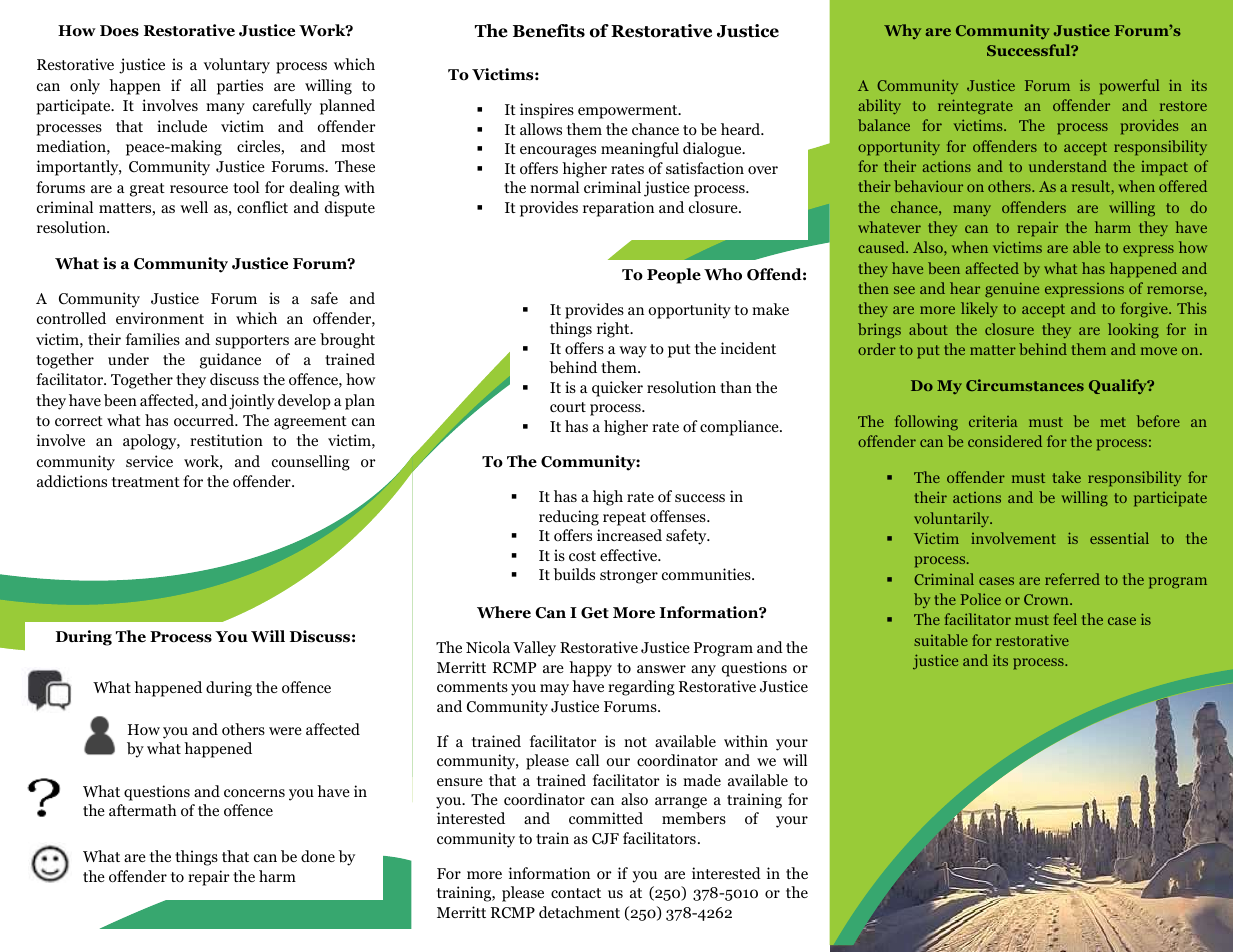  Describe the element at coordinates (1129, 87) in the screenshot. I see `powerful` at that location.
